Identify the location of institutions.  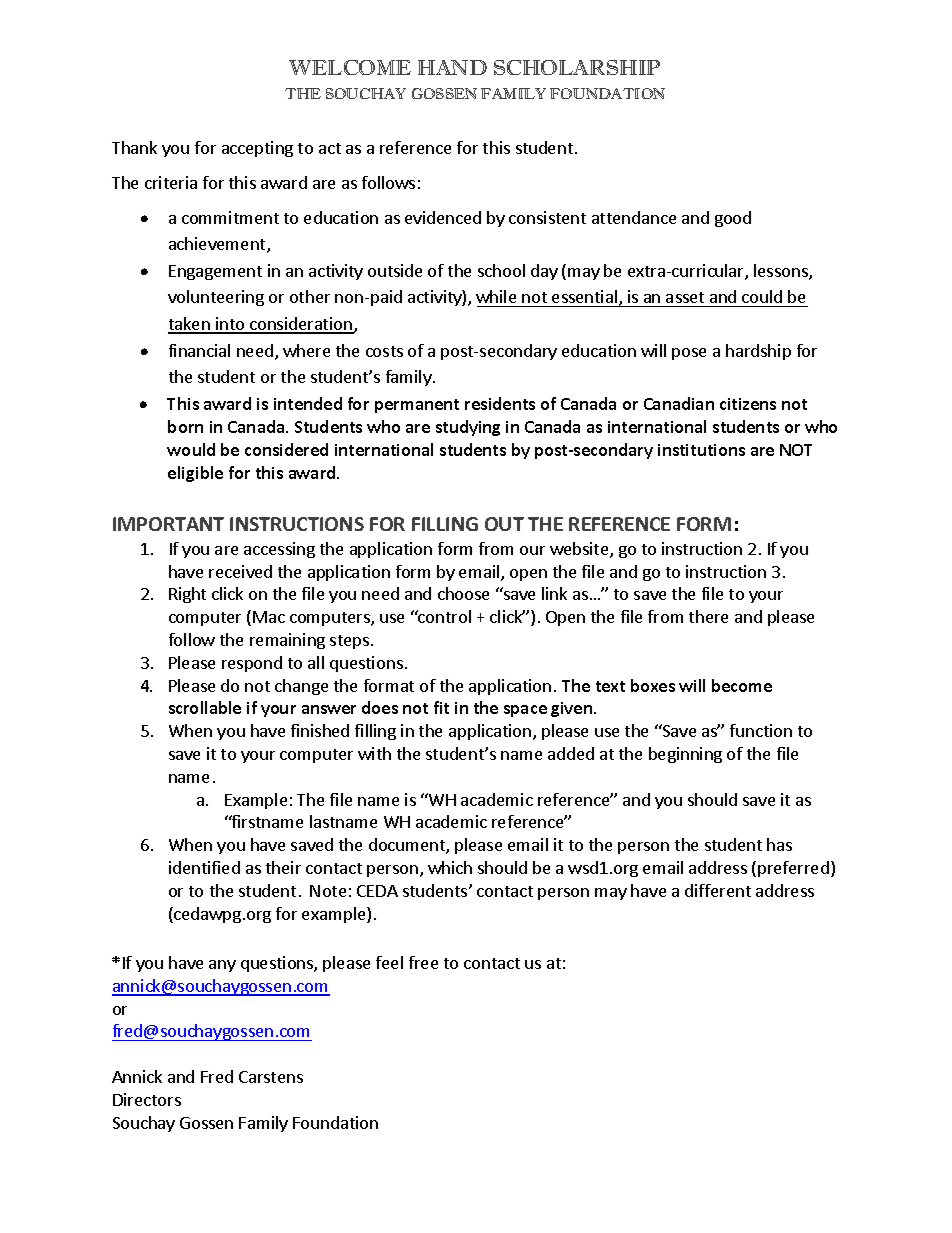
(701, 450).
